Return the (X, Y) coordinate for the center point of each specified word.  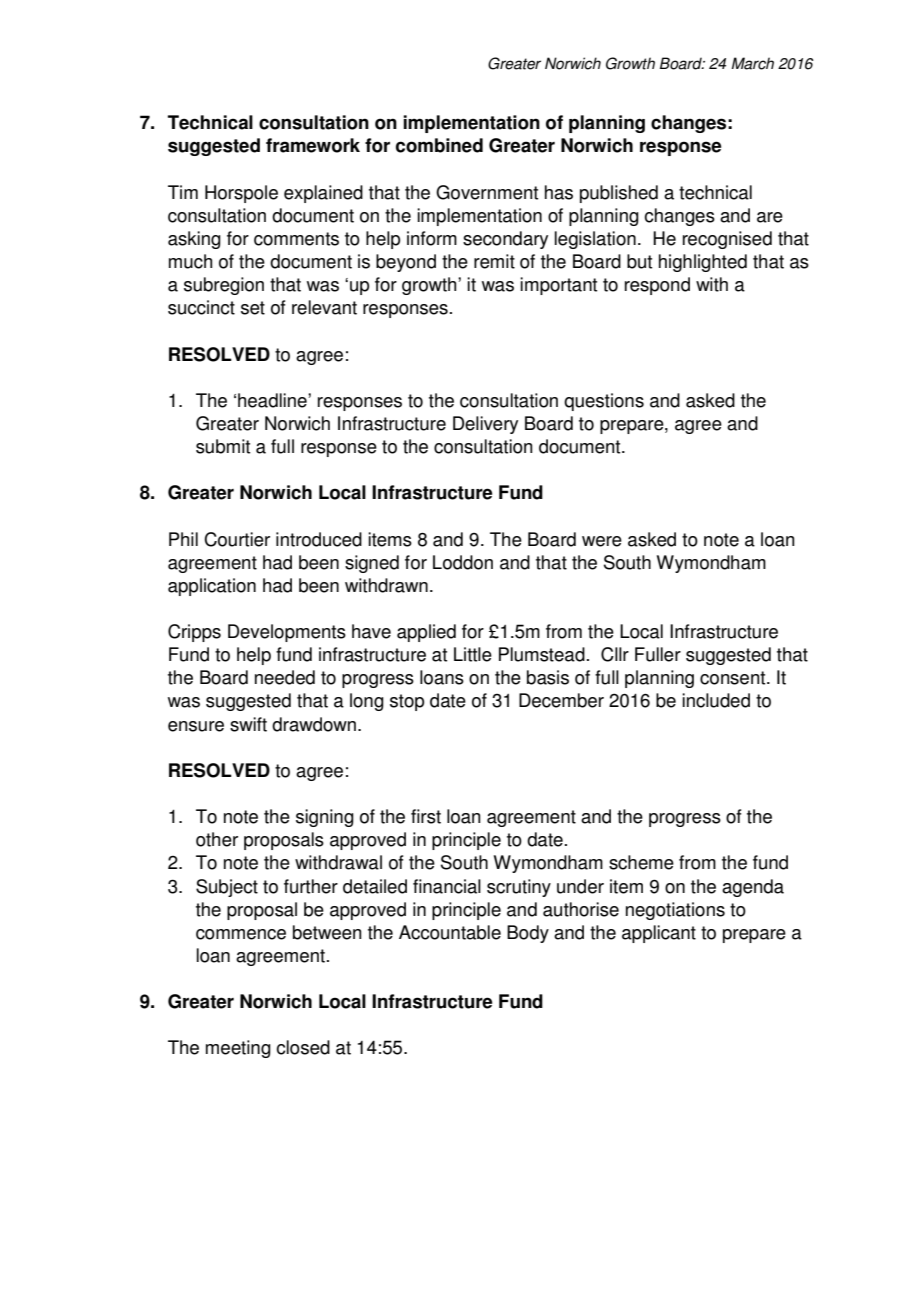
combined (439, 145)
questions (604, 402)
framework (313, 145)
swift (248, 724)
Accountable (450, 932)
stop (407, 702)
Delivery (485, 425)
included (716, 700)
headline (273, 400)
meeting (238, 1049)
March (752, 63)
